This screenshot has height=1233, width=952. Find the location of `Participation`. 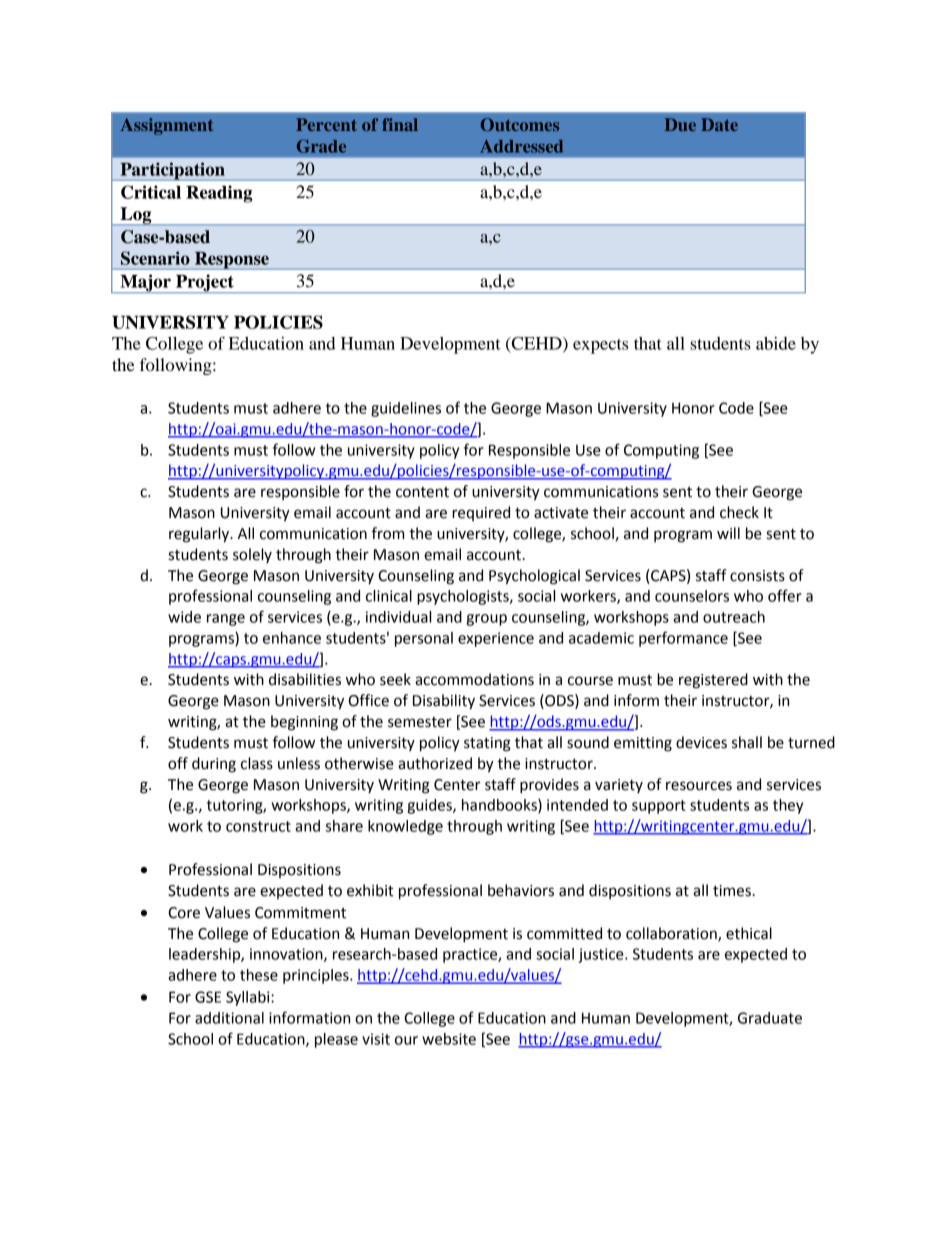

Participation is located at coordinates (172, 171).
